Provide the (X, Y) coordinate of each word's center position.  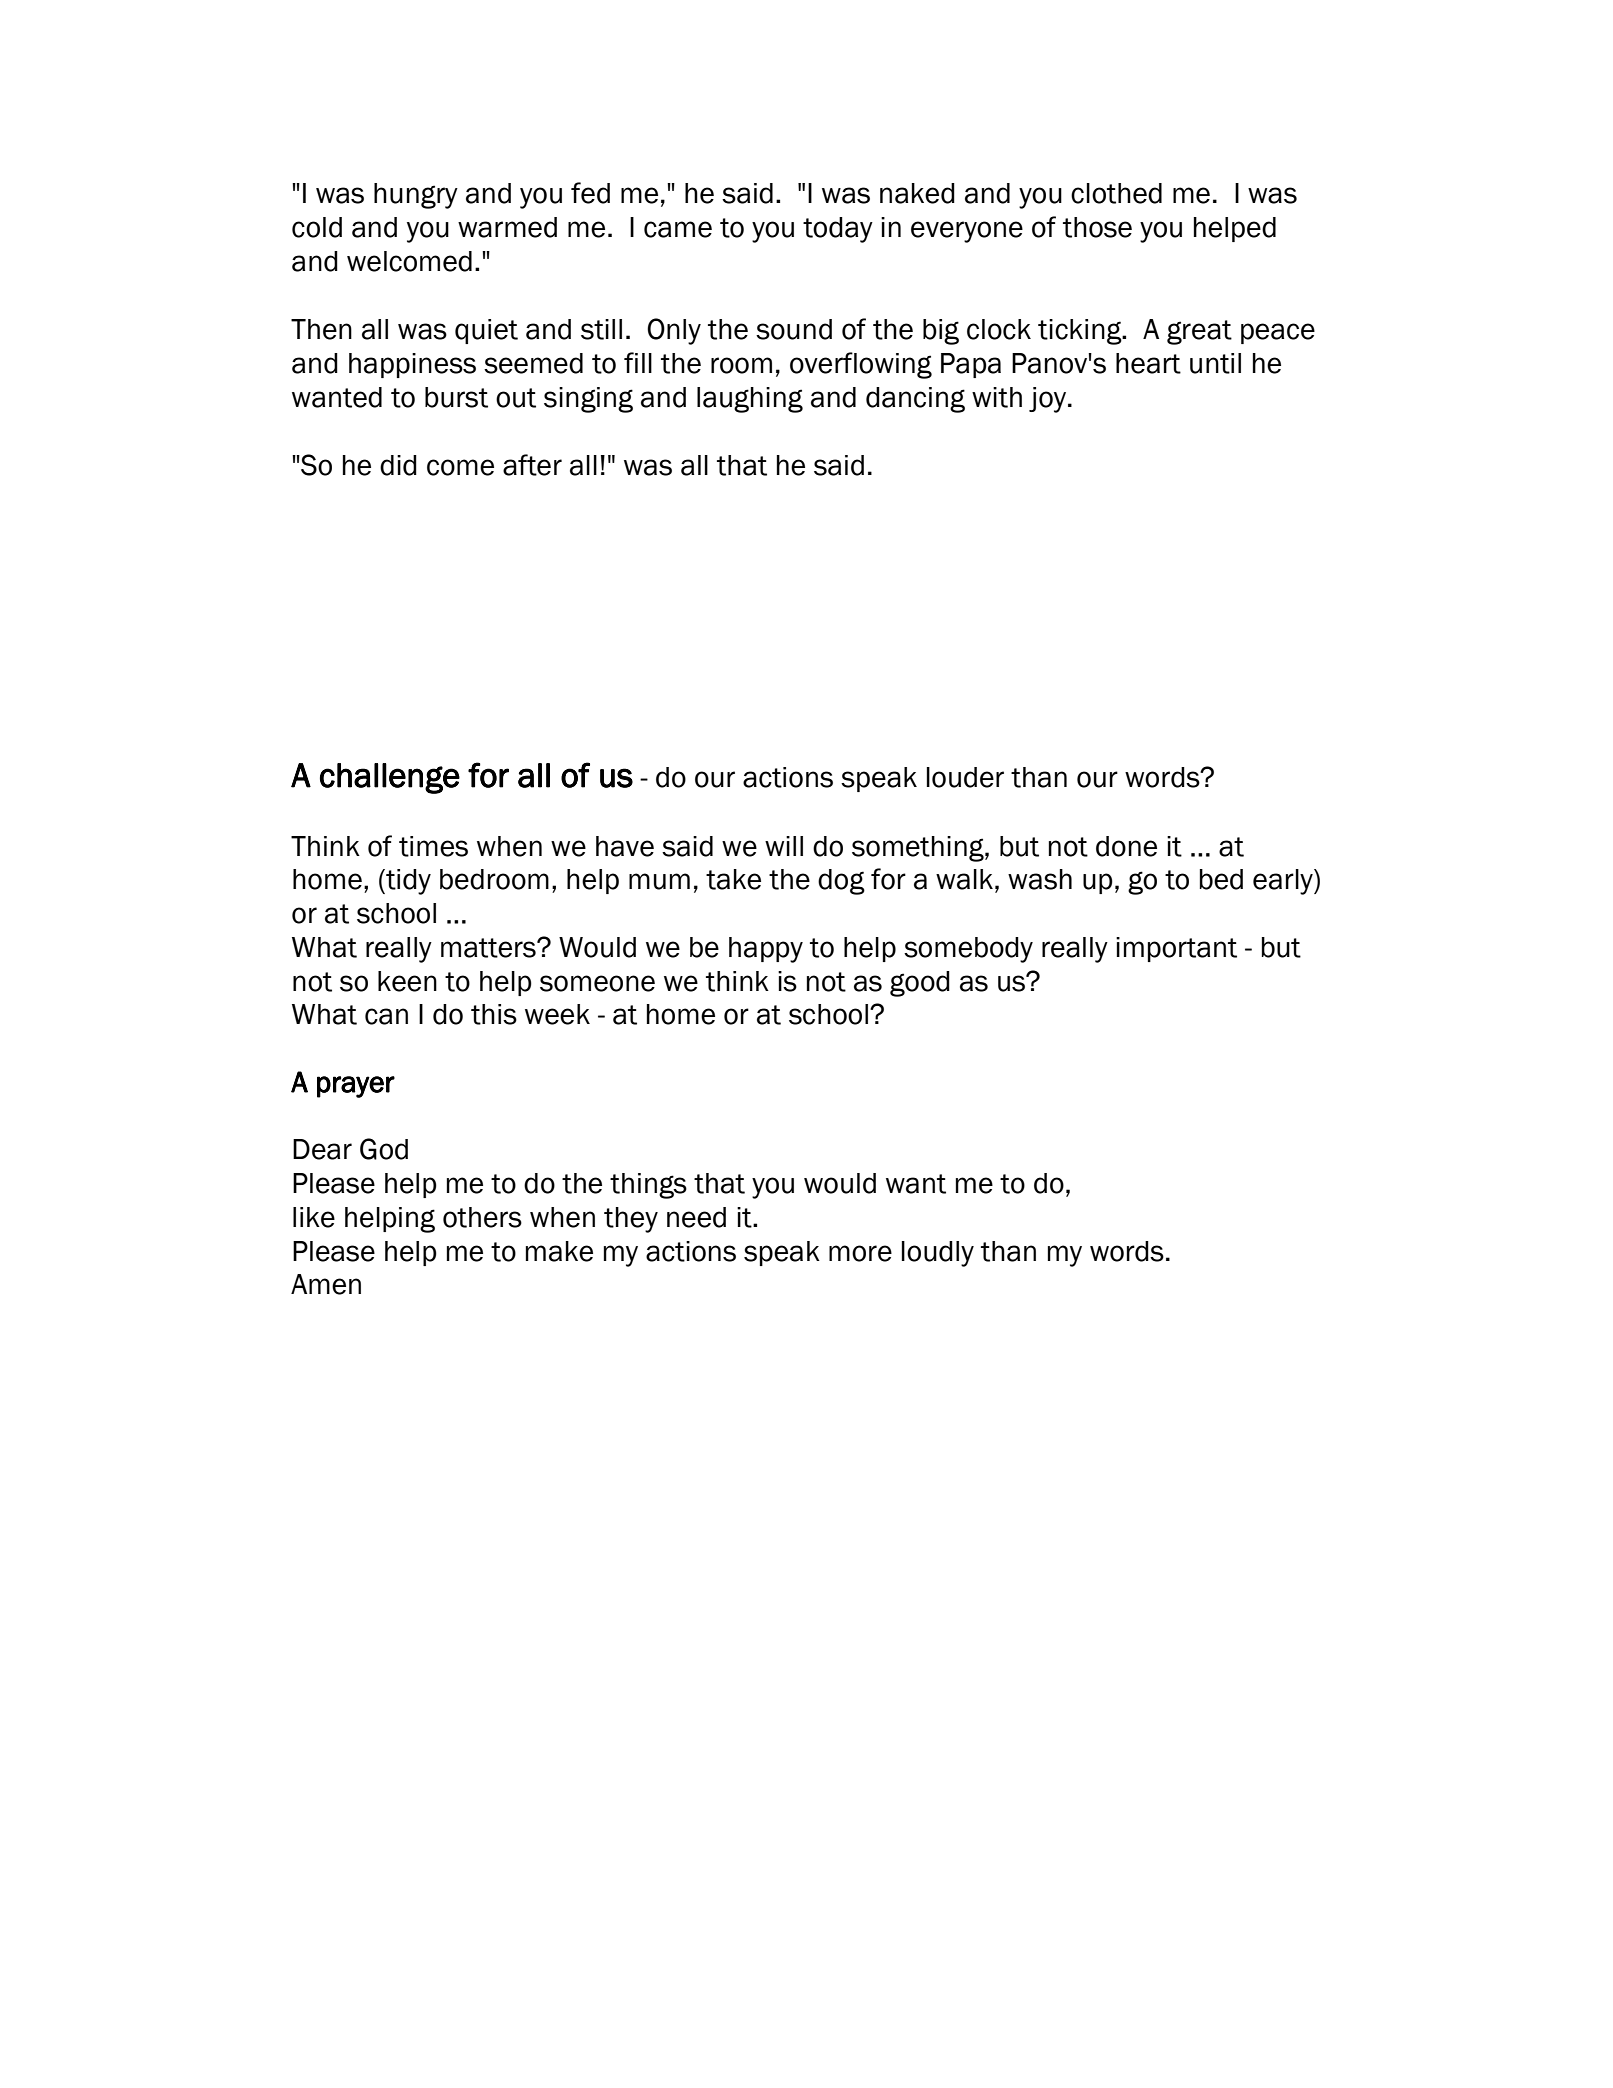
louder (965, 777)
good (920, 984)
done (1126, 846)
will (784, 846)
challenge (390, 778)
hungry (416, 196)
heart (1148, 363)
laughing (750, 400)
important (1176, 949)
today (838, 230)
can (386, 1016)
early (1284, 882)
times (433, 846)
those (1097, 227)
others (482, 1217)
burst (456, 397)
